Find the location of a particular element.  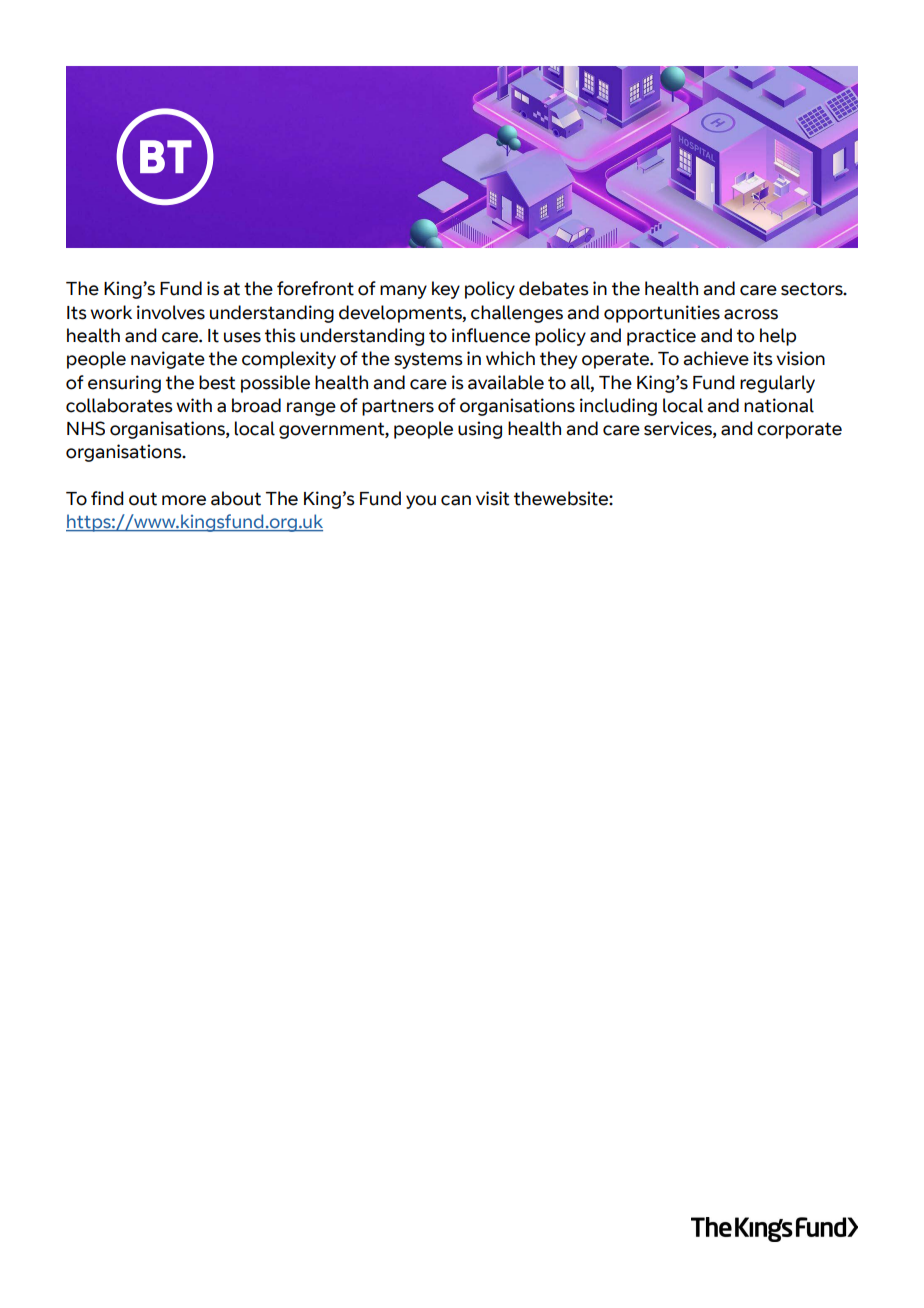

using is located at coordinates (480, 430).
